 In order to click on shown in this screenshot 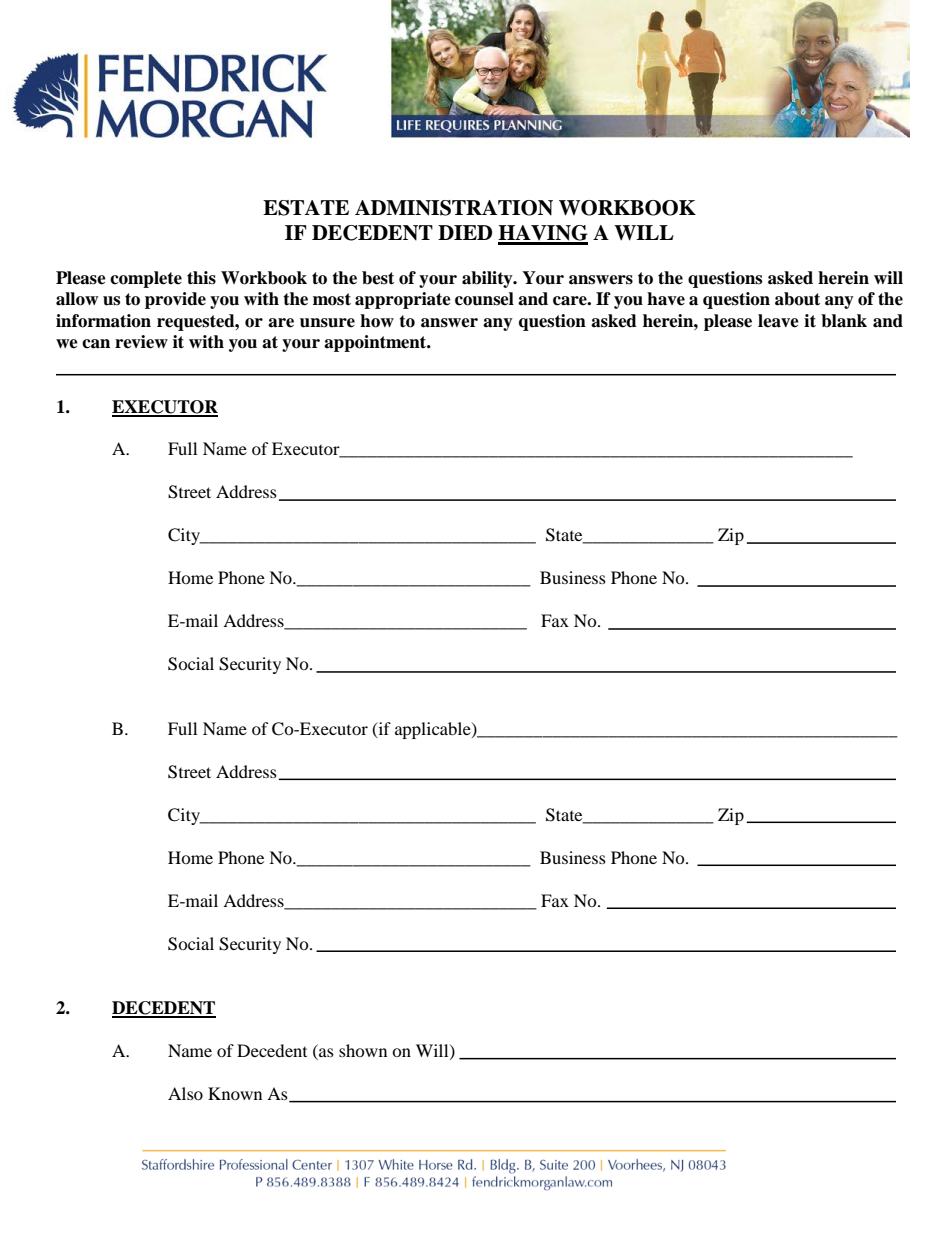, I will do `click(363, 1050)`.
